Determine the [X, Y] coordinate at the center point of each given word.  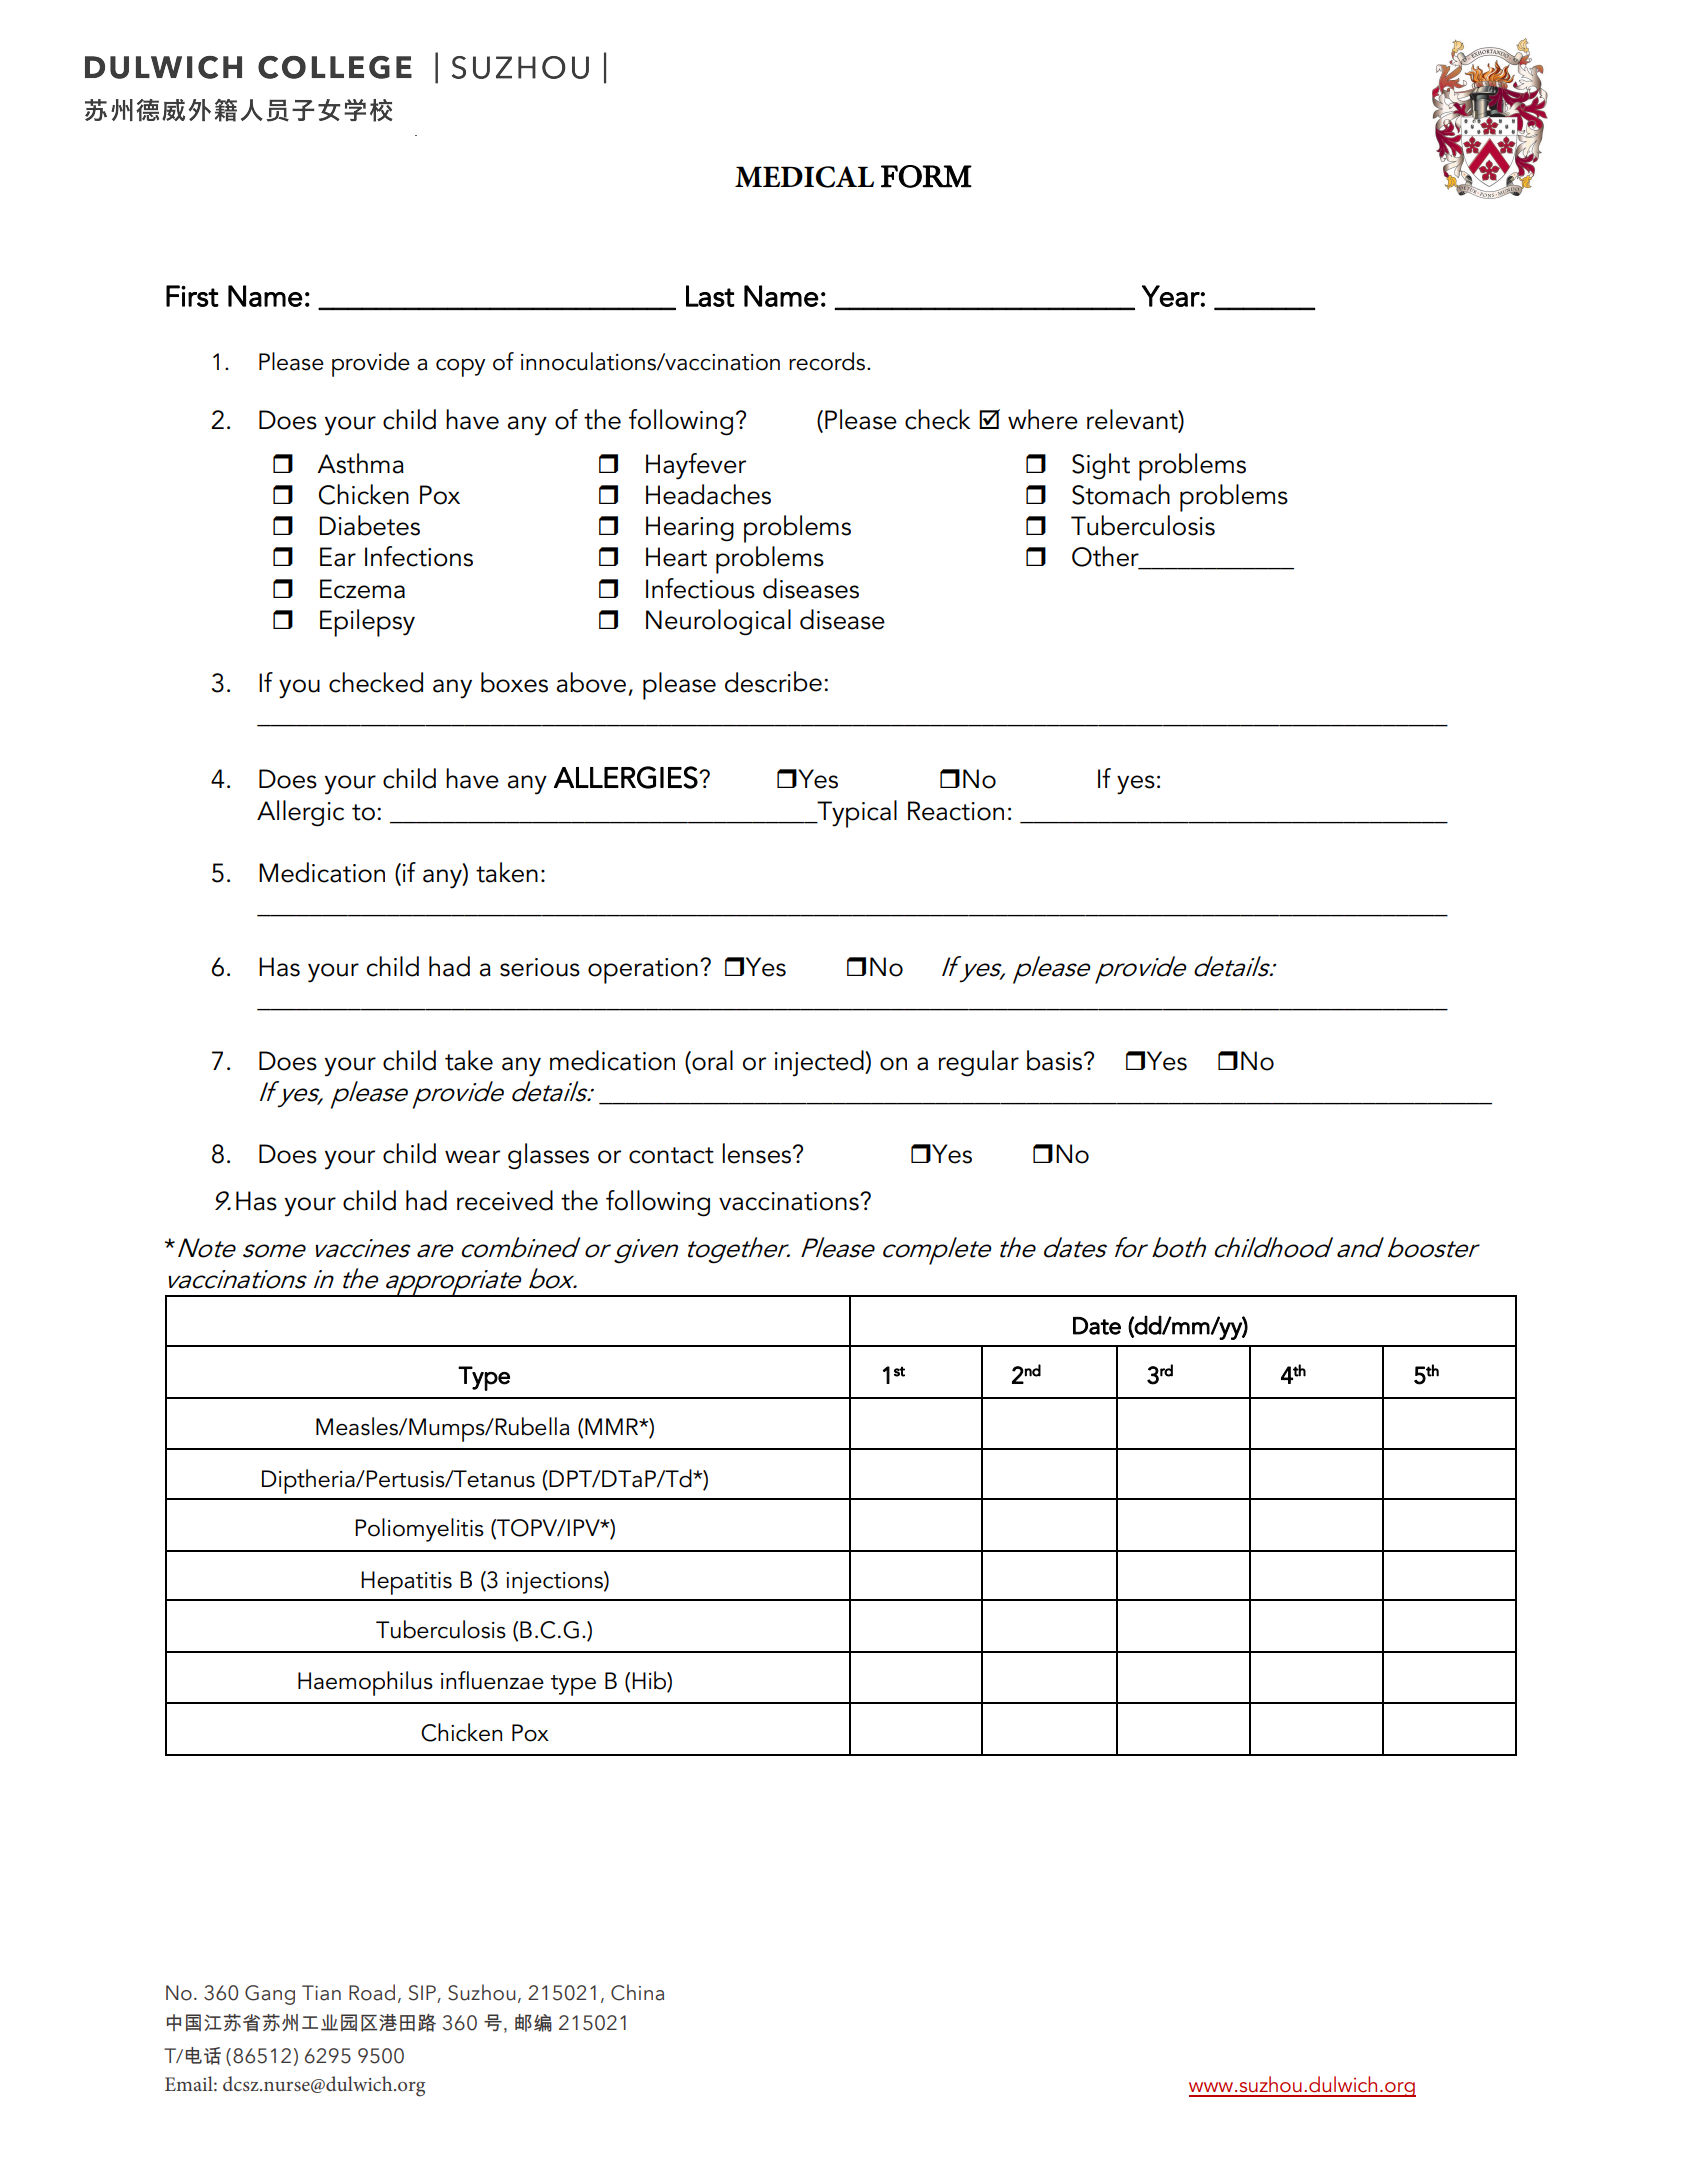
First [192, 296]
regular [979, 1063]
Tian [321, 1993]
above [591, 682]
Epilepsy [367, 623]
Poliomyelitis [419, 1530]
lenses [758, 1153]
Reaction [956, 811]
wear [472, 1157]
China [637, 1992]
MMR [613, 1426]
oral [711, 1060]
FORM [926, 176]
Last [710, 296]
